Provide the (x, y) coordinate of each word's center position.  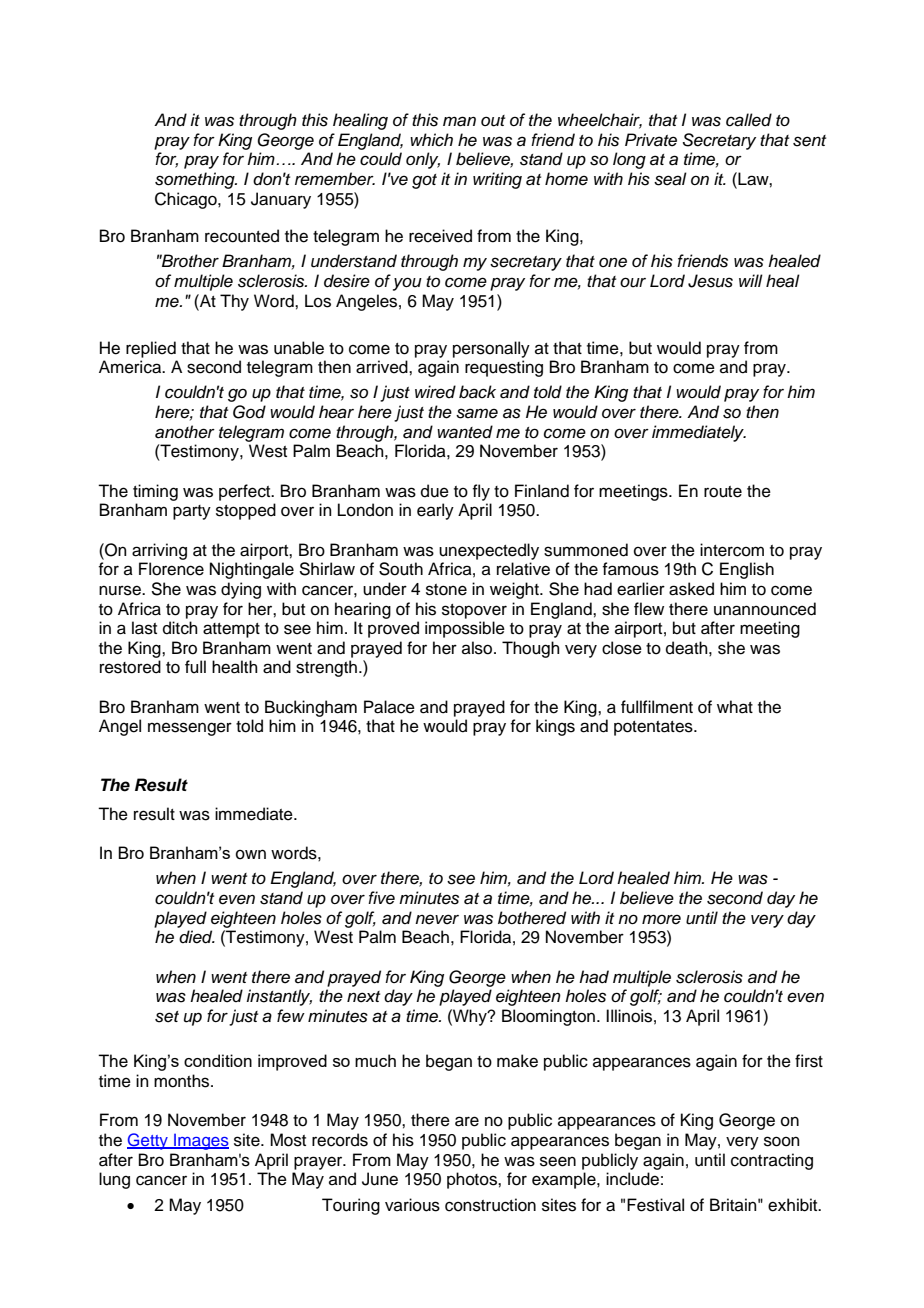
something (196, 180)
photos (473, 1180)
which (431, 140)
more (661, 919)
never (437, 919)
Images (200, 1142)
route (723, 492)
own (251, 854)
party (192, 512)
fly (481, 492)
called (749, 120)
